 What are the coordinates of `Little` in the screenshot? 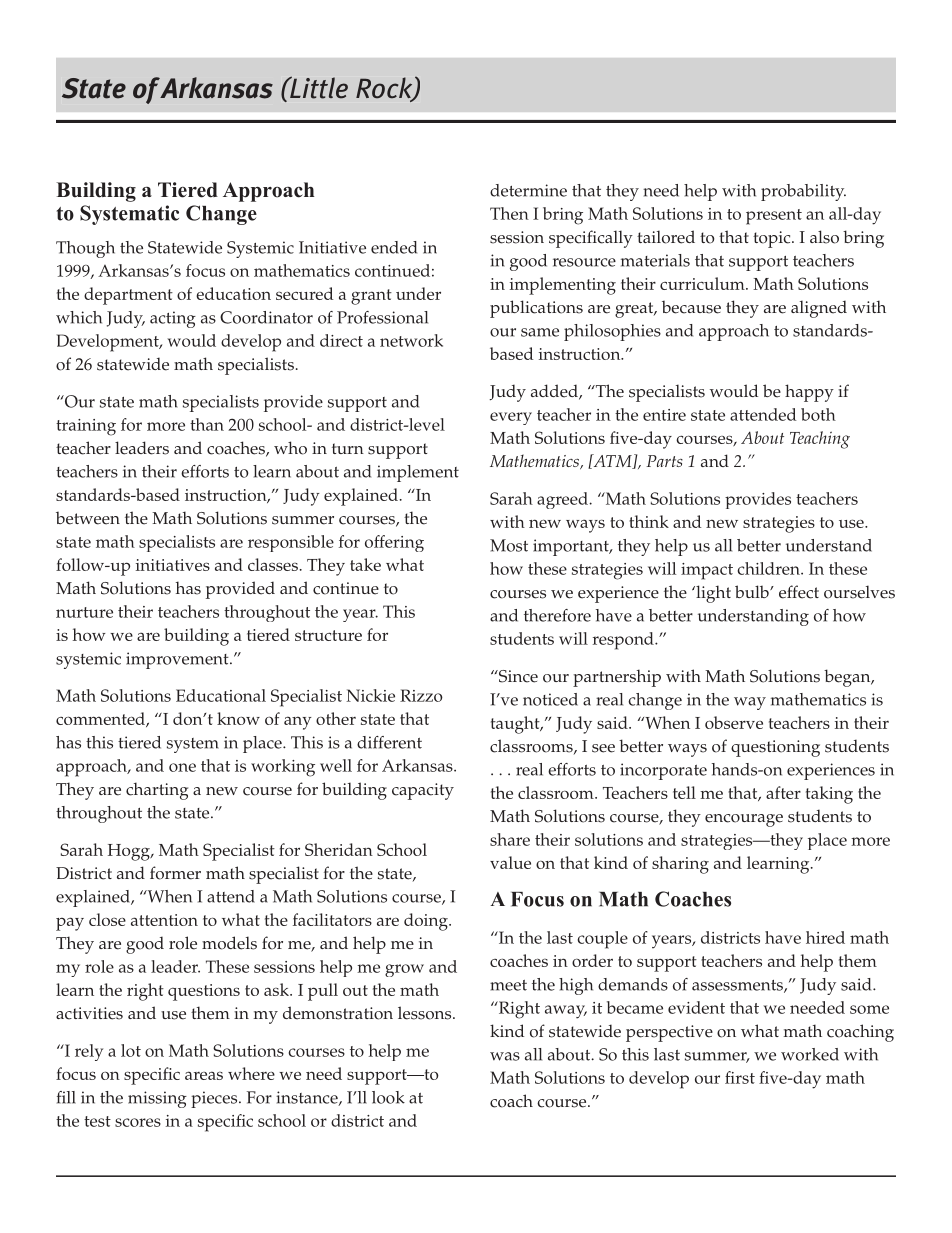 It's located at (318, 87).
